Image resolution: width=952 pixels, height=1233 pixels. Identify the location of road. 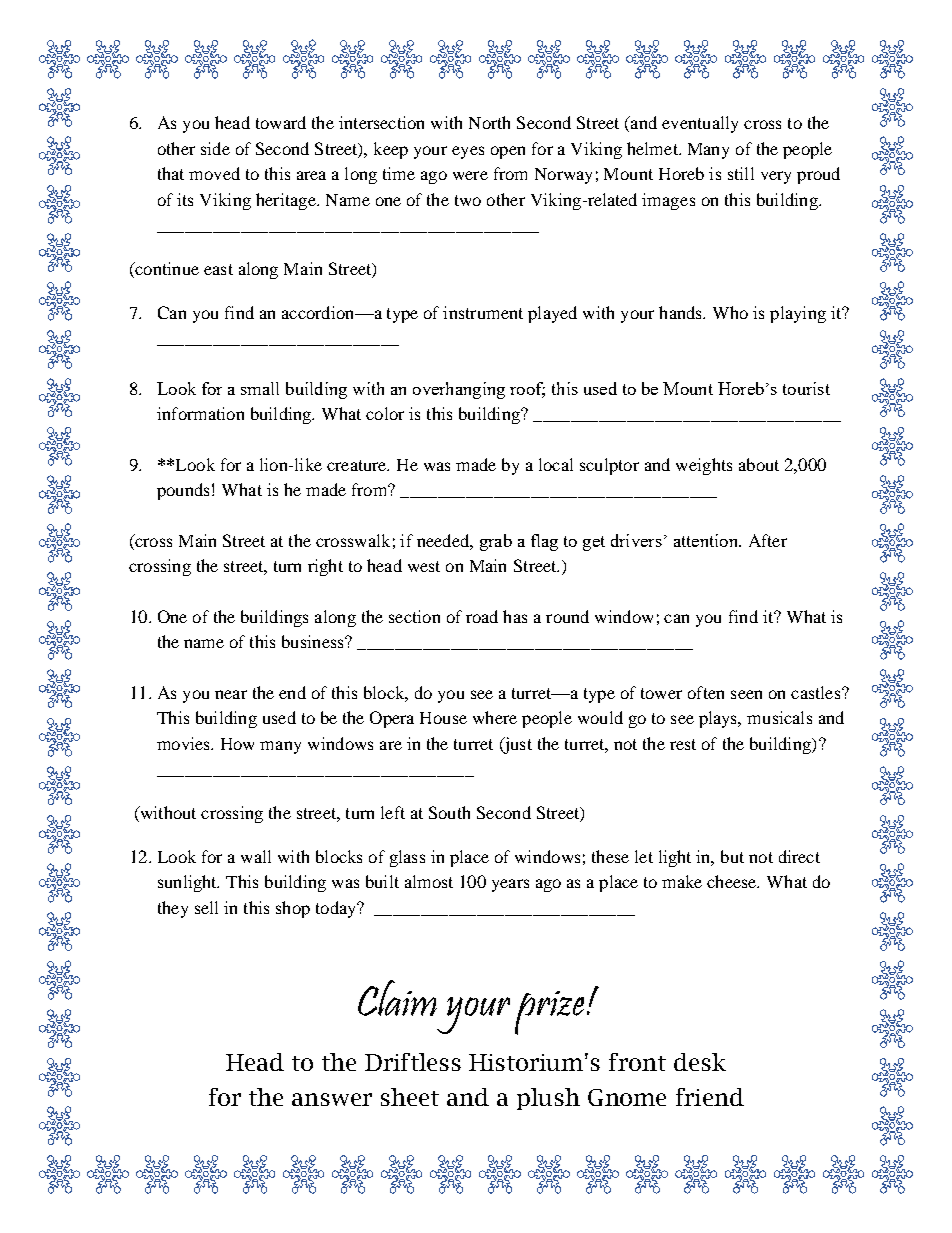
(482, 616).
